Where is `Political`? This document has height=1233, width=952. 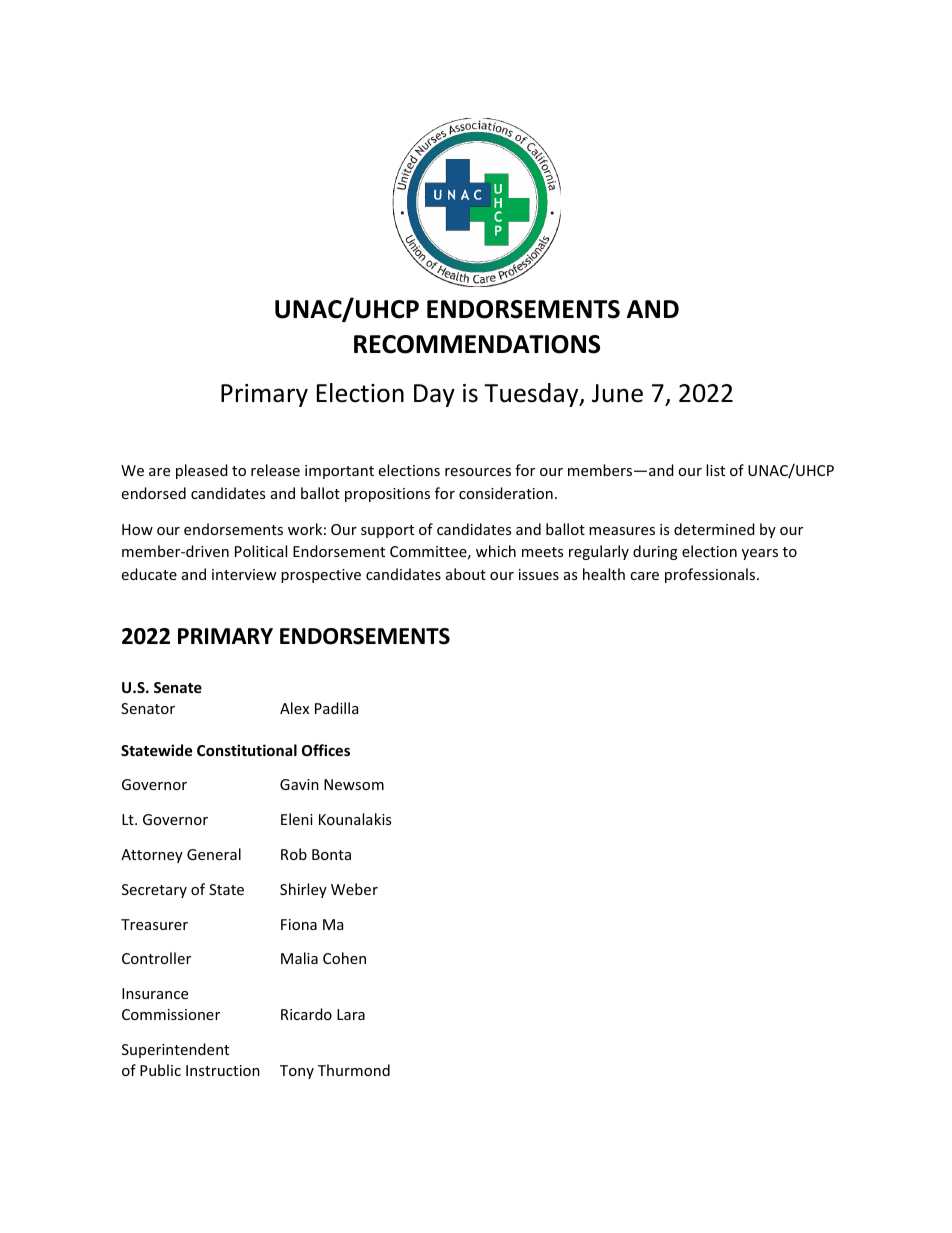 Political is located at coordinates (261, 551).
